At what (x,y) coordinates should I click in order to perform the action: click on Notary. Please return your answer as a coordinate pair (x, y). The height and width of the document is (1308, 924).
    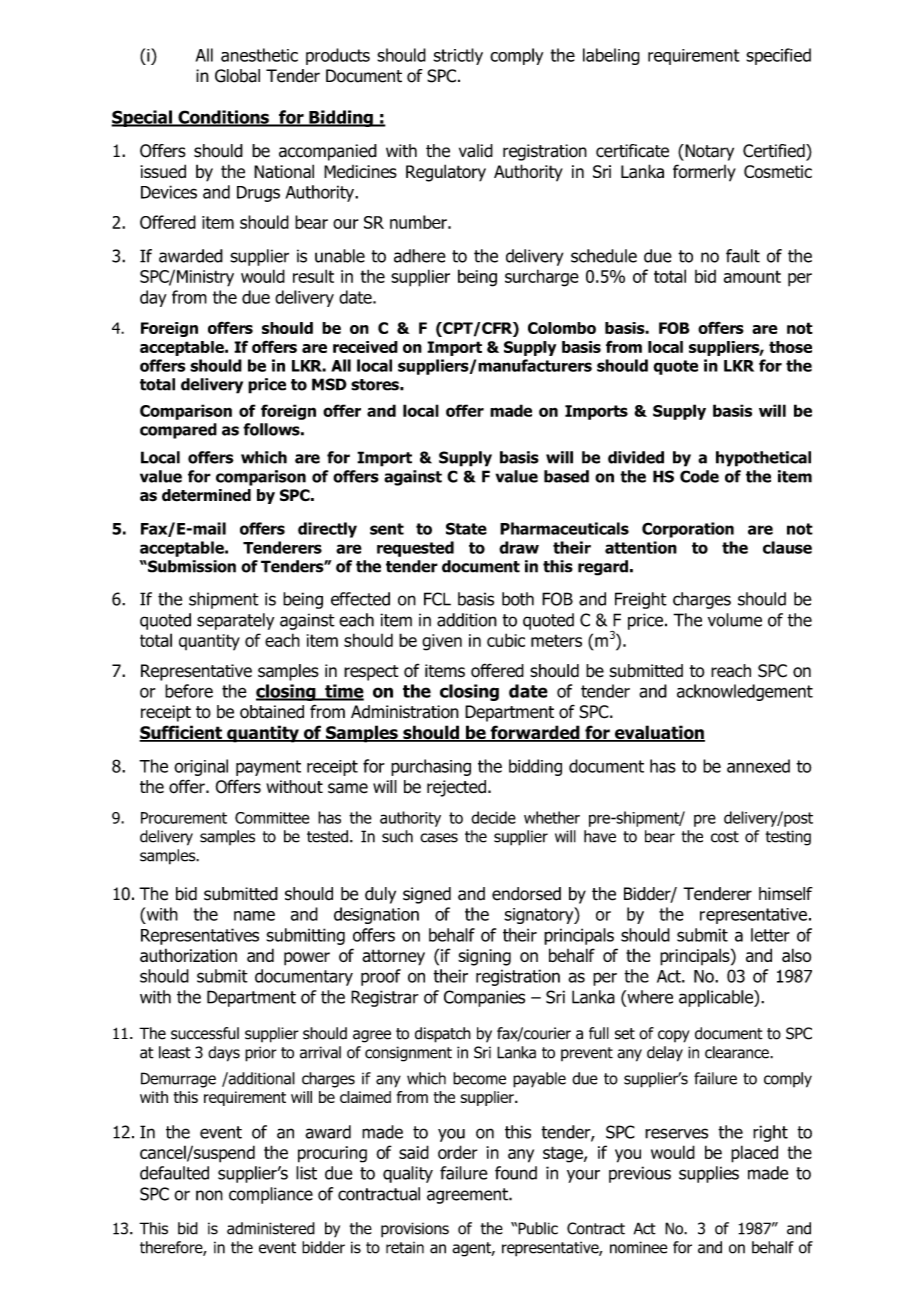
    Looking at the image, I should click on (708, 152).
